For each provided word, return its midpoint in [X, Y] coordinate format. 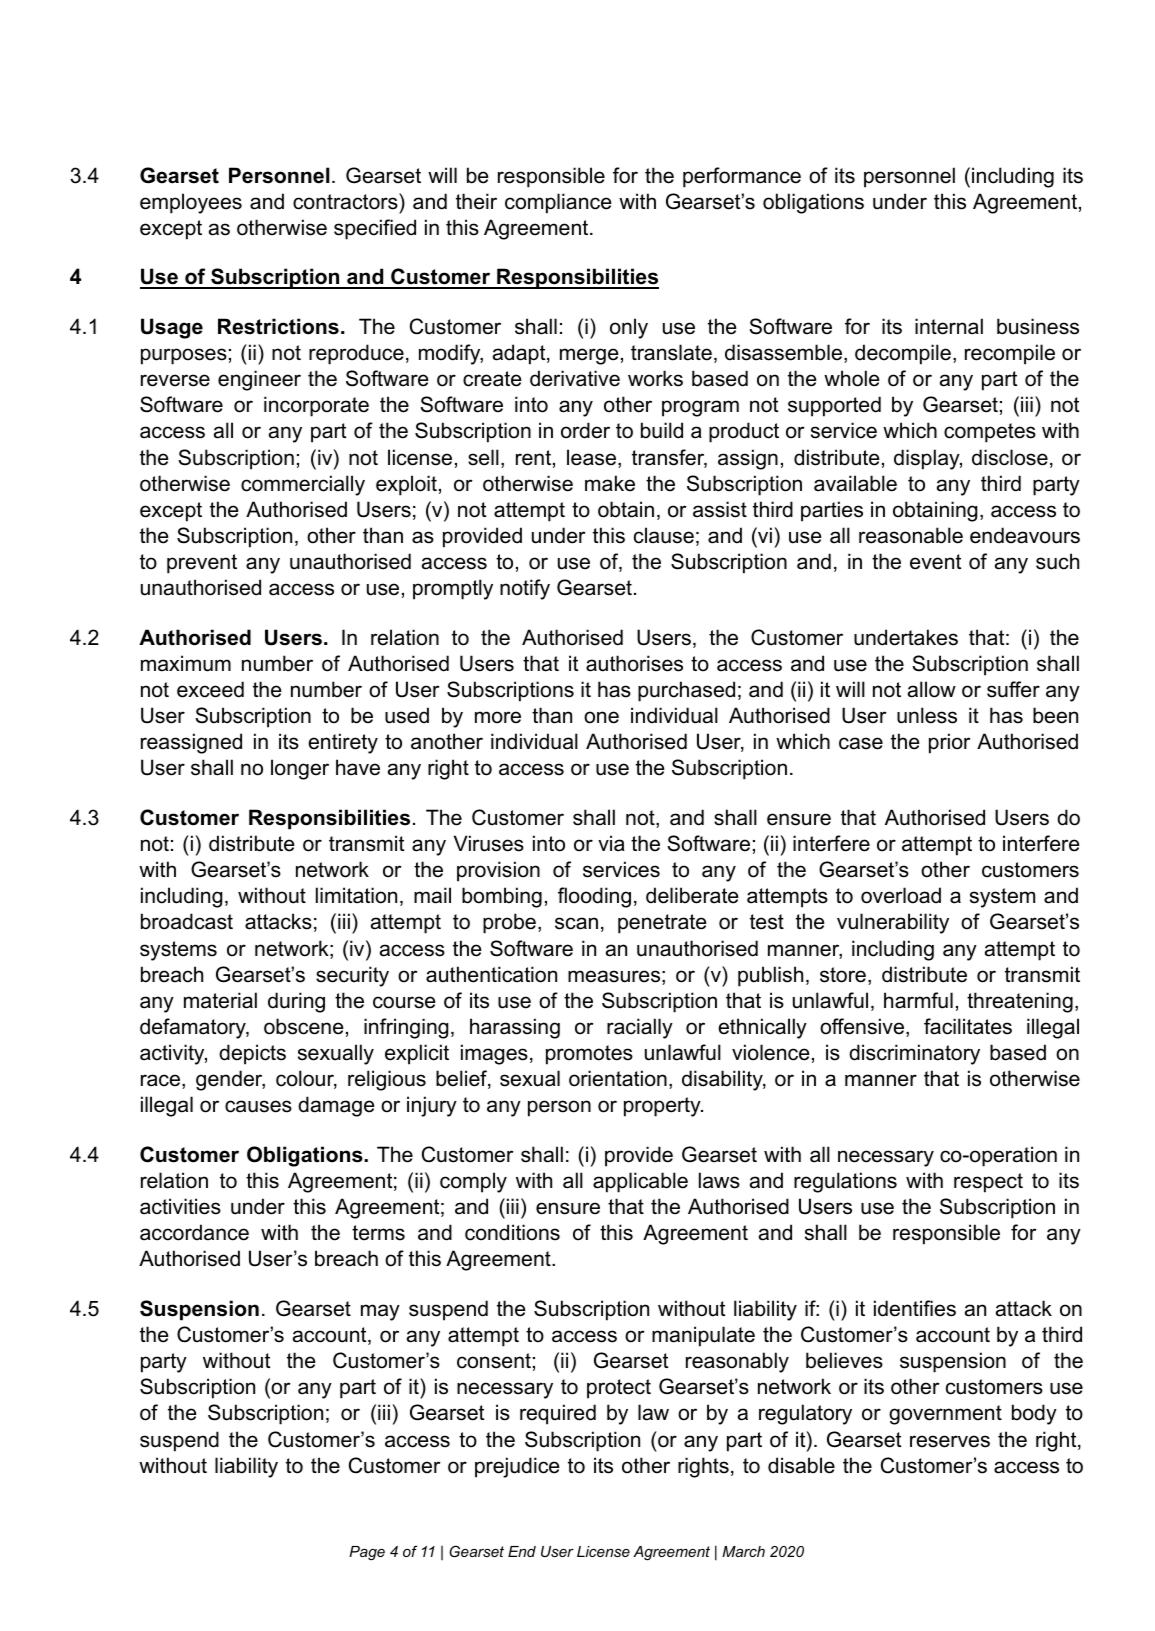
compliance [558, 203]
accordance [194, 1232]
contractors [346, 201]
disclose [1010, 457]
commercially [303, 485]
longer [300, 769]
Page [367, 1553]
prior [950, 743]
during [296, 1002]
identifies [915, 1308]
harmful [918, 1000]
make [610, 483]
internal [949, 326]
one [601, 717]
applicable [640, 1182]
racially [640, 1028]
